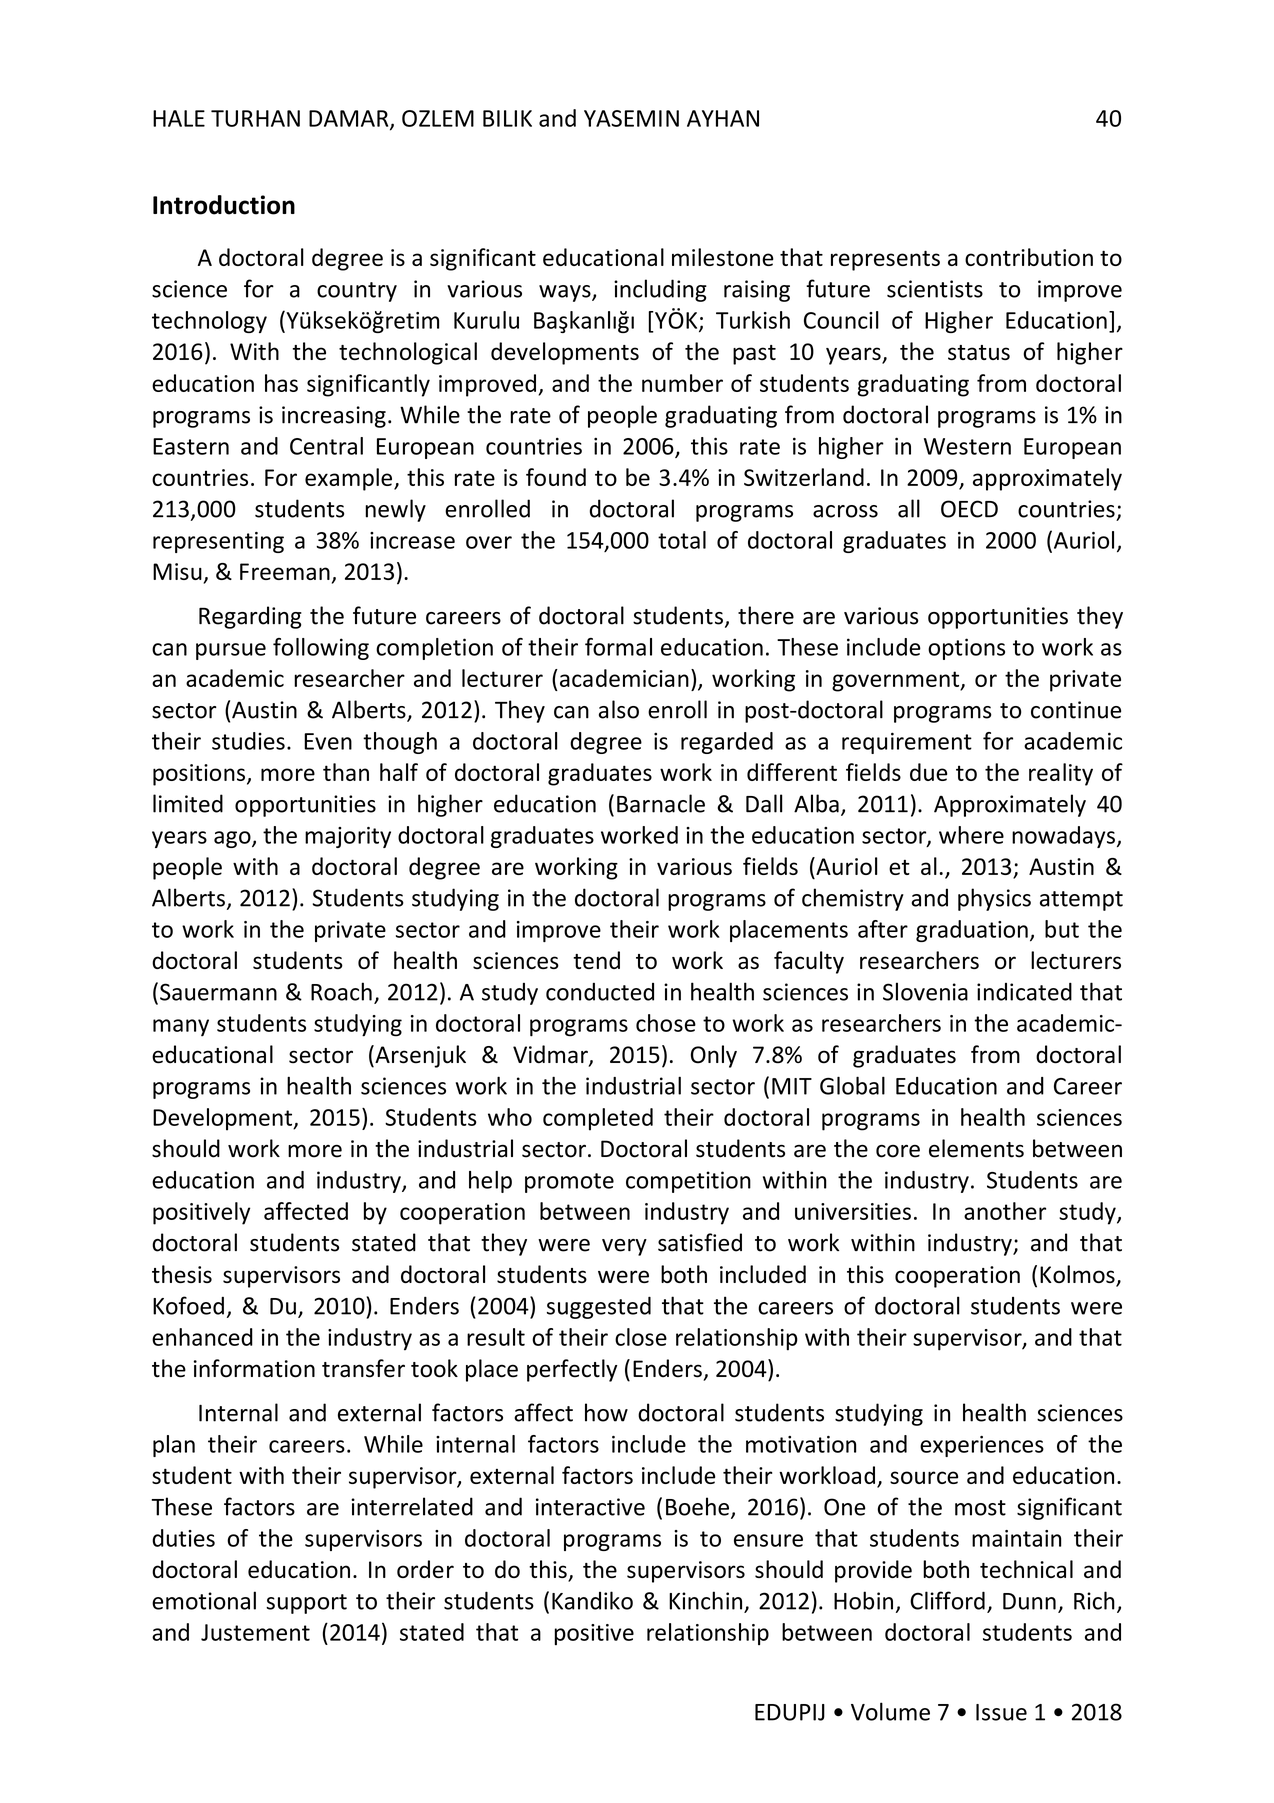  I want to click on tend, so click(596, 960).
